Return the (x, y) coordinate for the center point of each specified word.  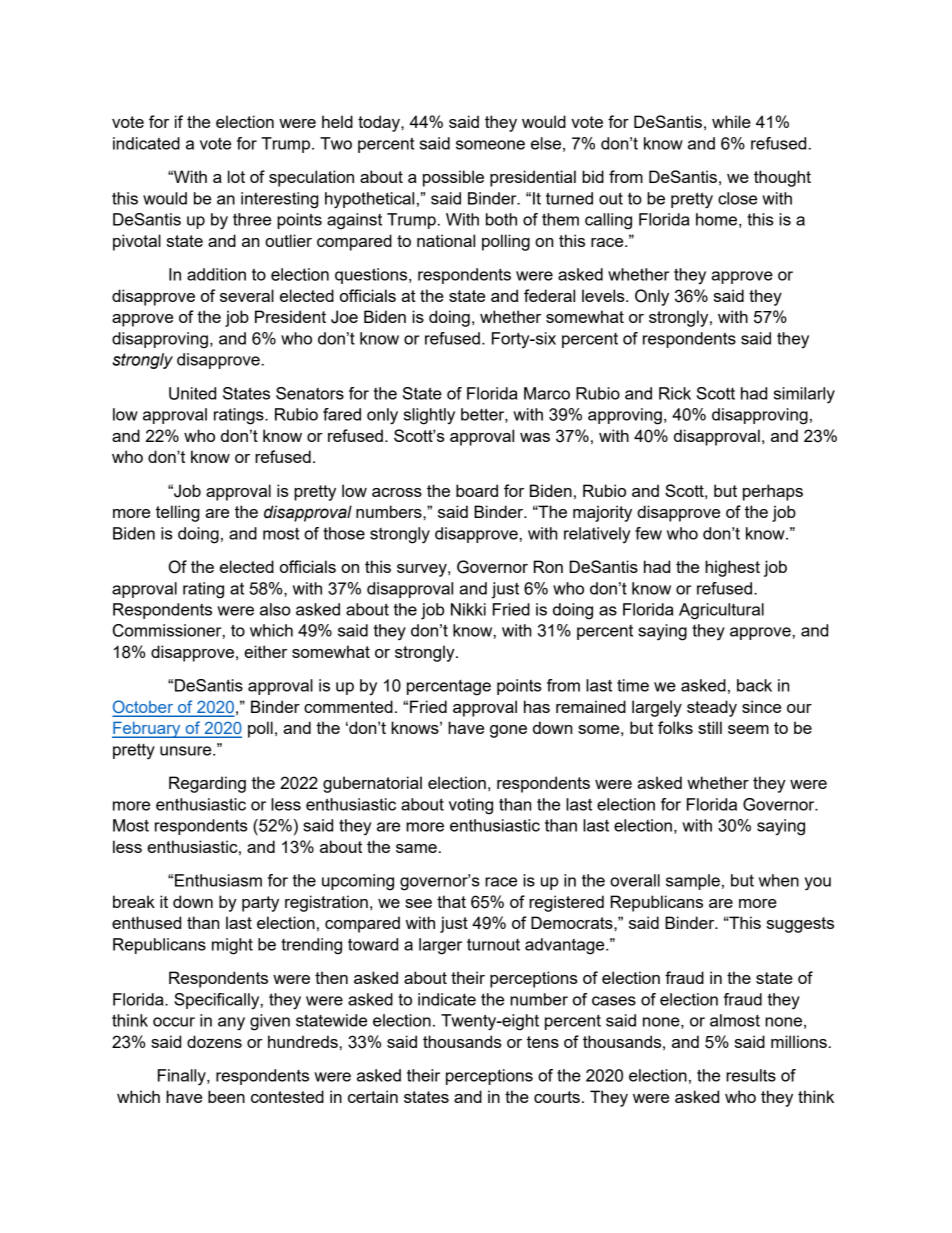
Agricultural (721, 611)
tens (543, 1042)
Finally (183, 1077)
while (731, 121)
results (751, 1075)
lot (236, 176)
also (275, 609)
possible (453, 178)
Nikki (468, 609)
